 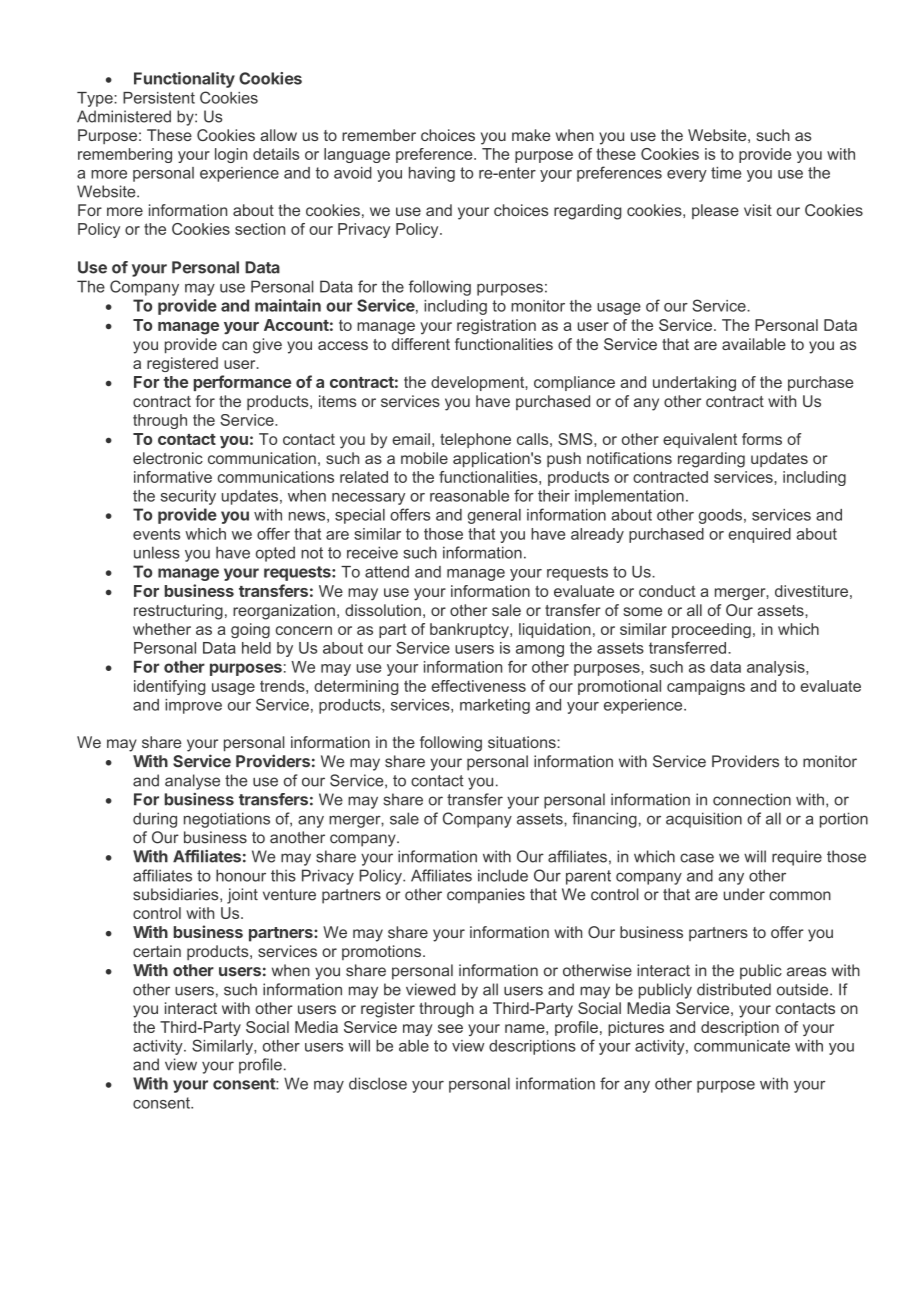 What do you see at coordinates (168, 458) in the document?
I see `electronic` at bounding box center [168, 458].
